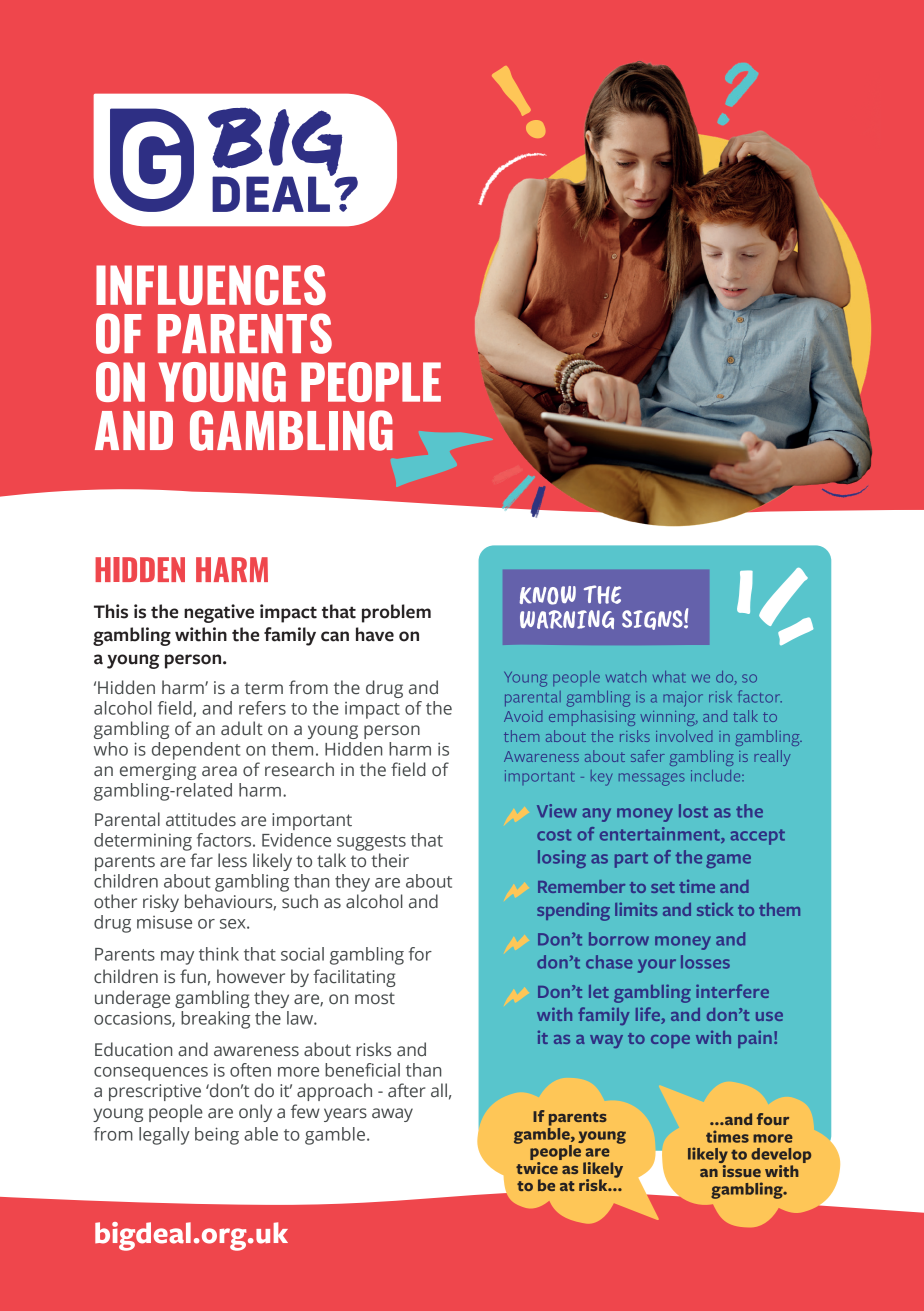 Image resolution: width=924 pixels, height=1311 pixels. Describe the element at coordinates (219, 613) in the image. I see `negative` at that location.
